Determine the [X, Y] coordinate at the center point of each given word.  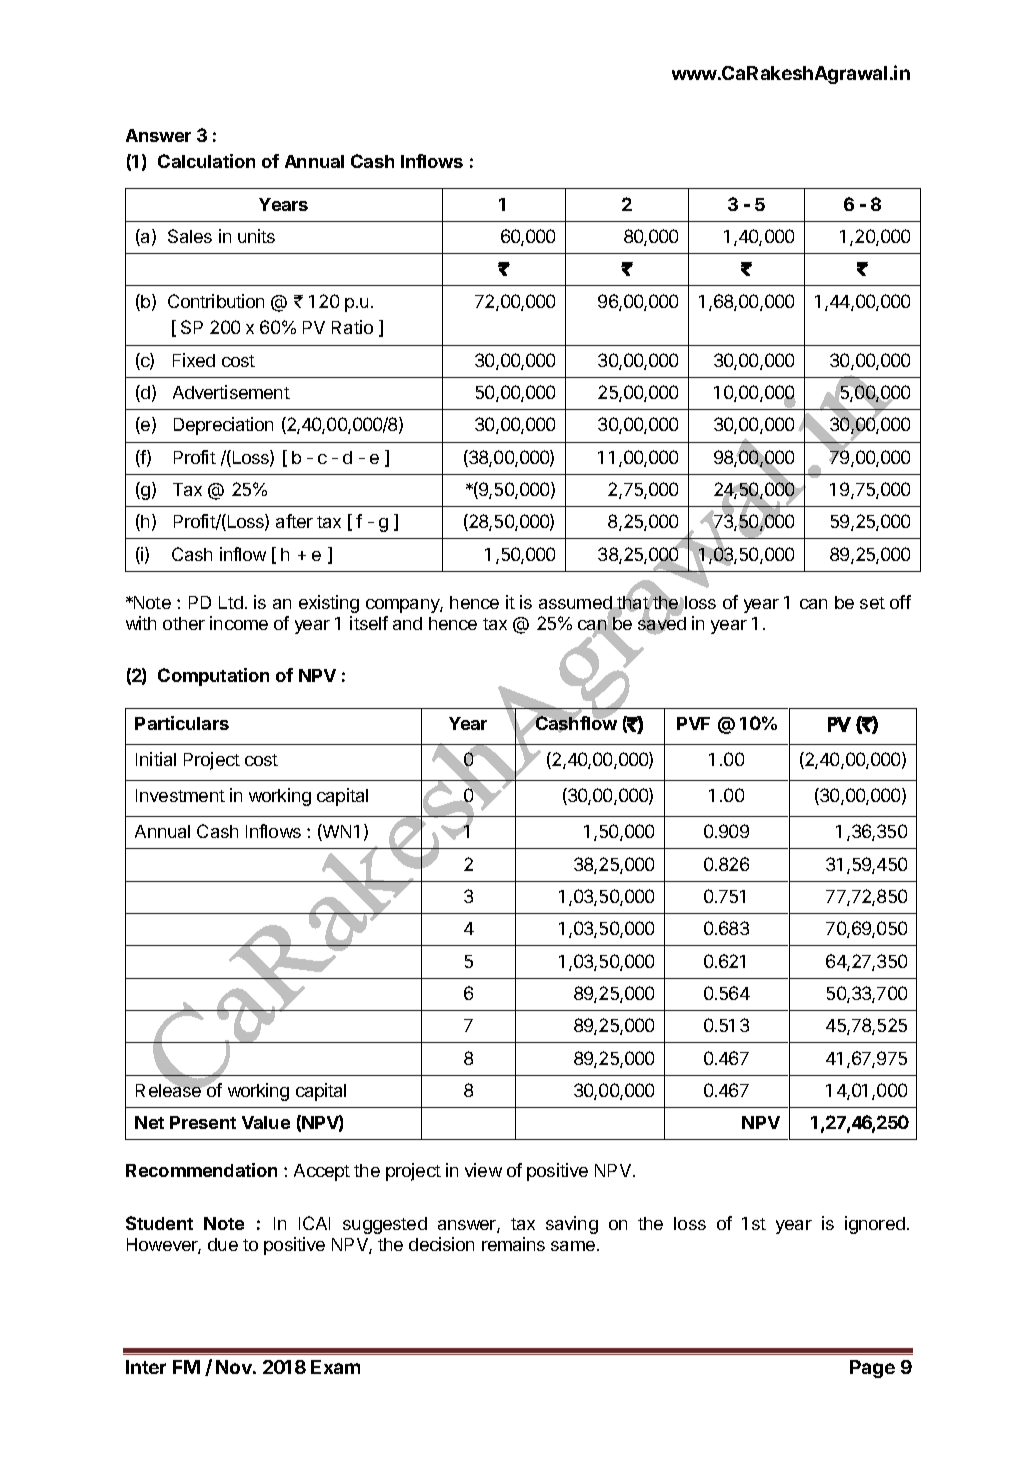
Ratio [352, 327]
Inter [146, 1367]
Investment [180, 795]
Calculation [206, 161]
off [900, 602]
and [407, 623]
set [872, 603]
